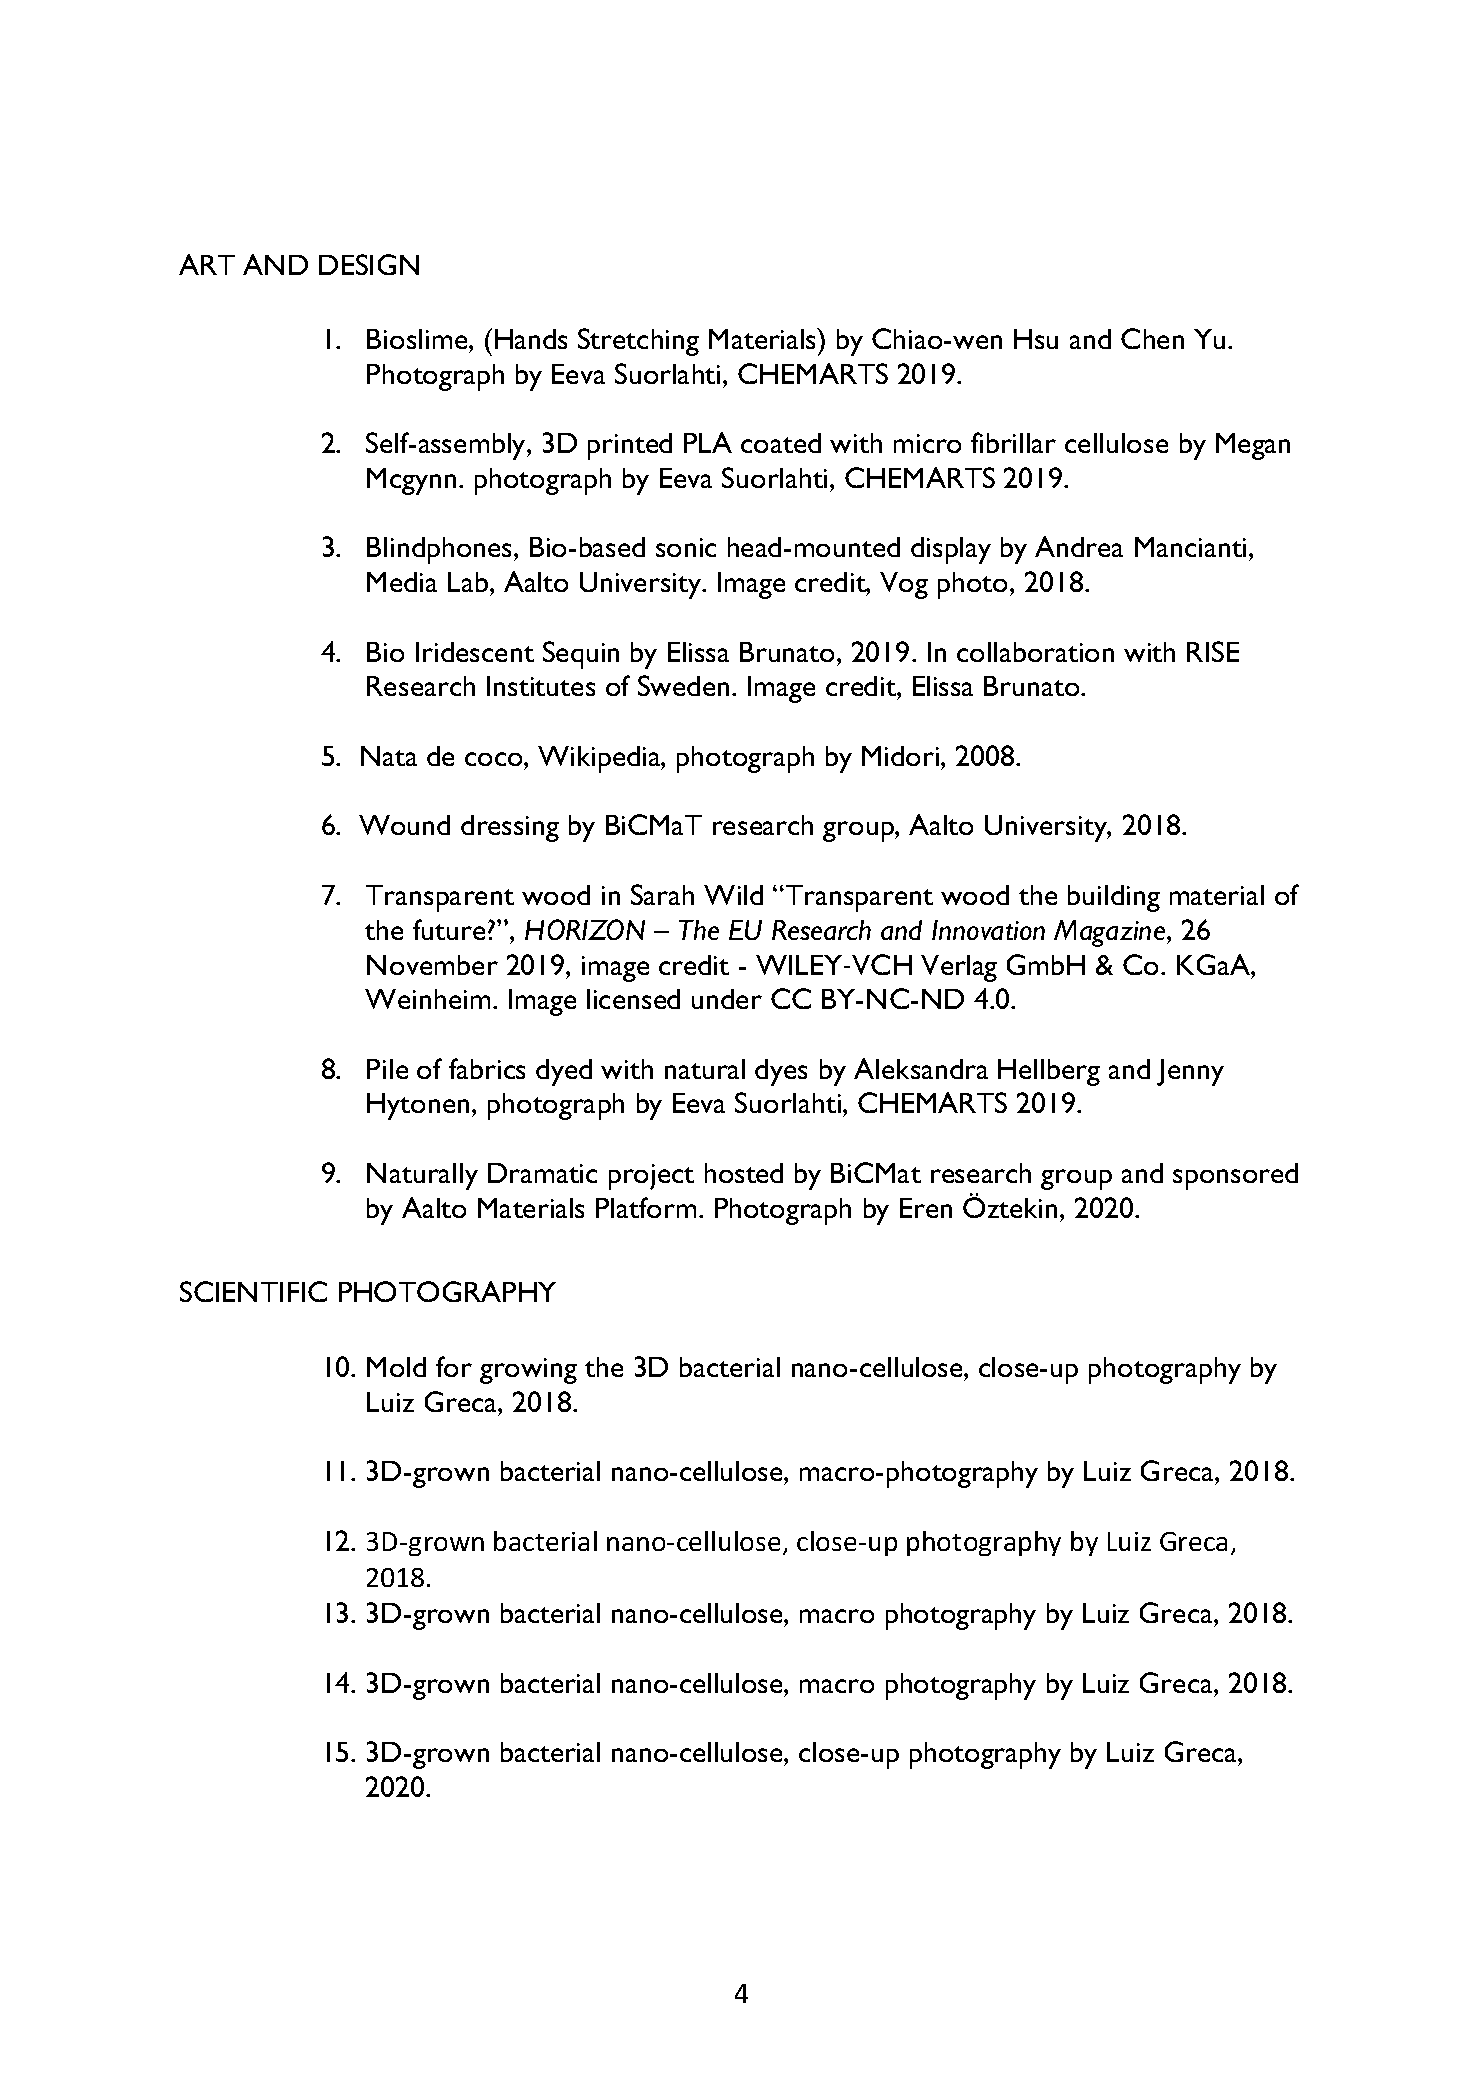  I want to click on under, so click(727, 999).
